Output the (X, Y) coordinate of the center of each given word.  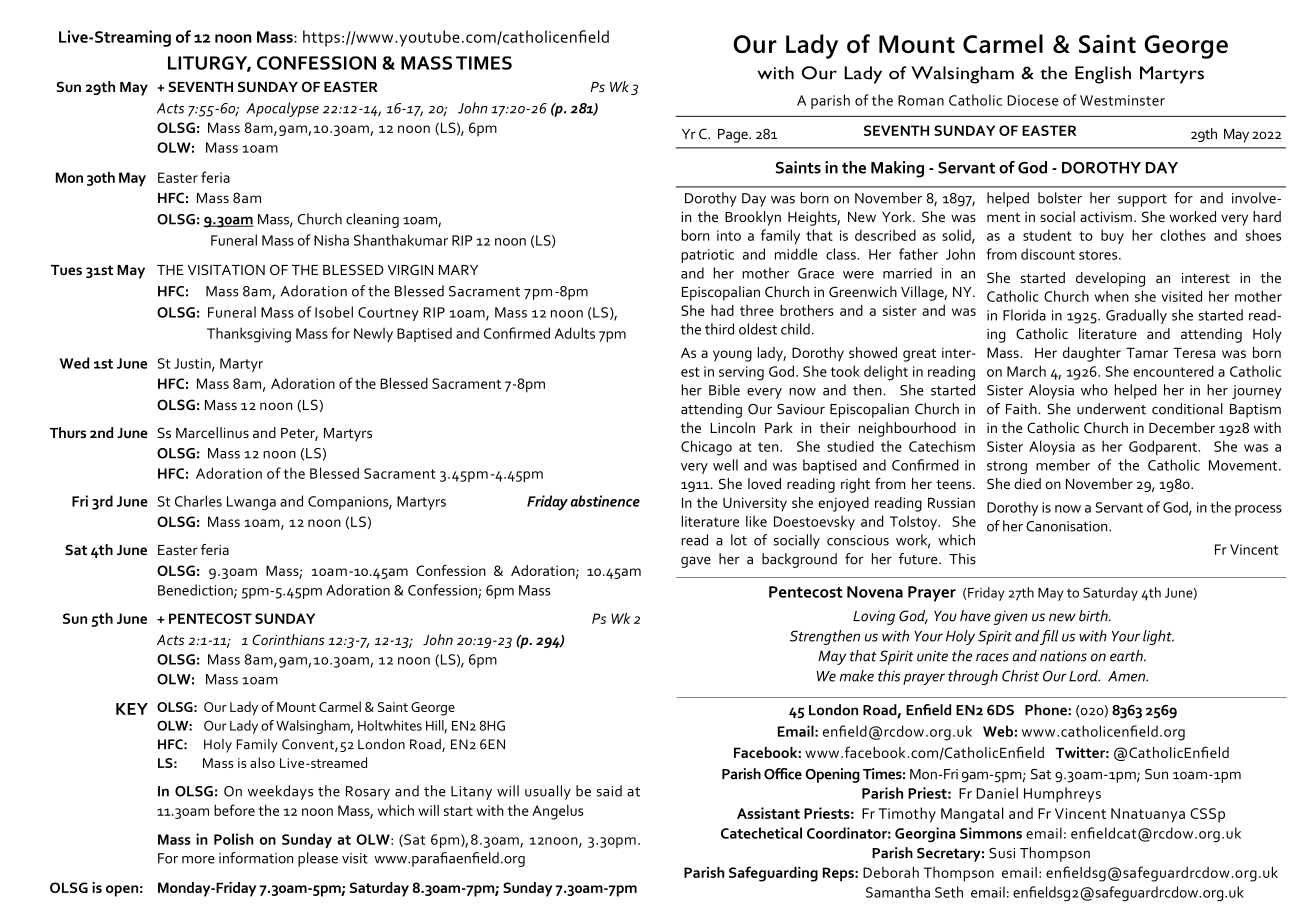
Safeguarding (773, 874)
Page (734, 136)
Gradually (1136, 316)
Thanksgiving (249, 335)
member (1063, 465)
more (198, 860)
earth (1127, 656)
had (722, 310)
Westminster (1122, 100)
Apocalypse (282, 109)
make (857, 676)
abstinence (605, 501)
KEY (132, 709)
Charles (198, 501)
